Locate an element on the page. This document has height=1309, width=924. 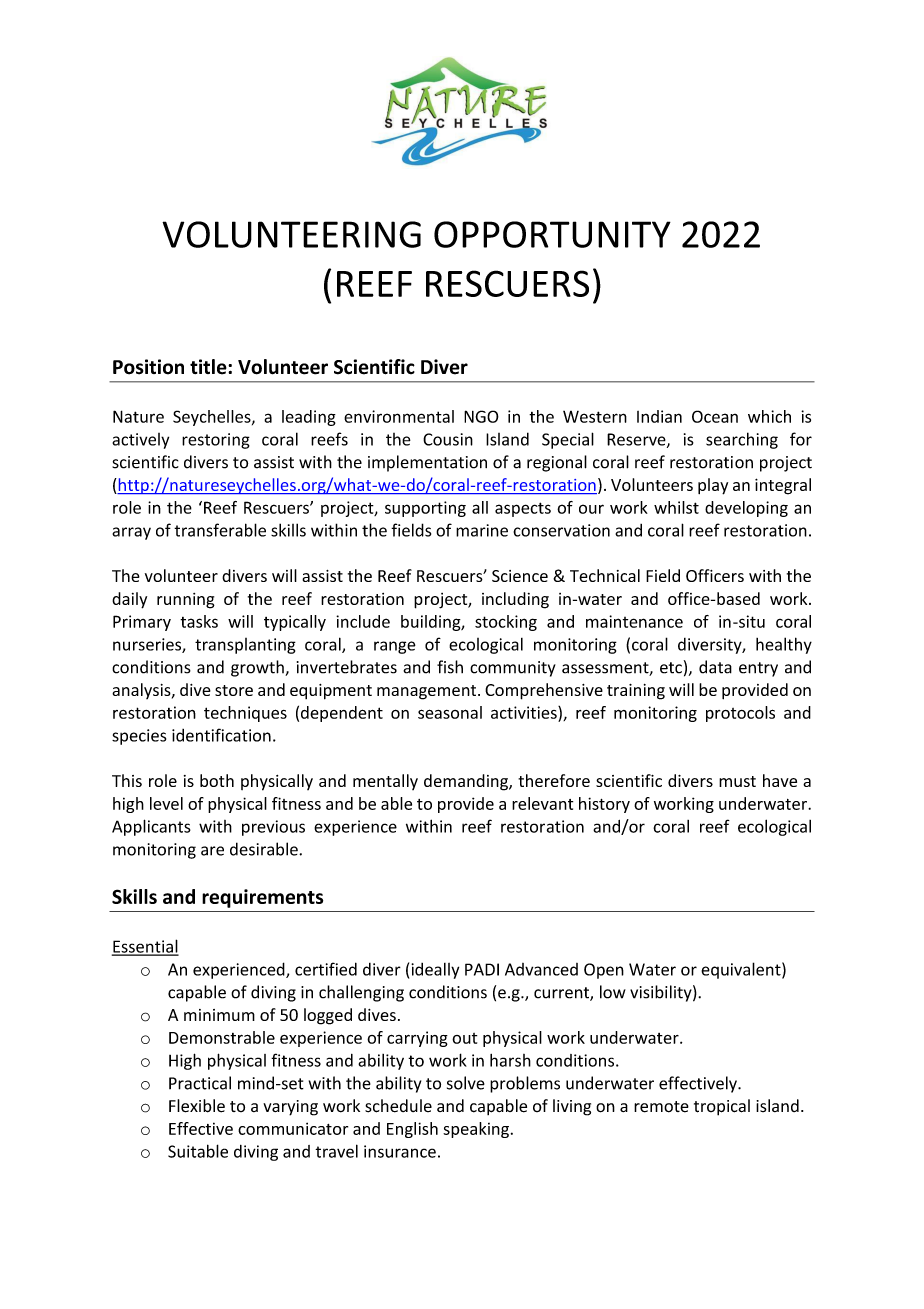
Open is located at coordinates (604, 971).
